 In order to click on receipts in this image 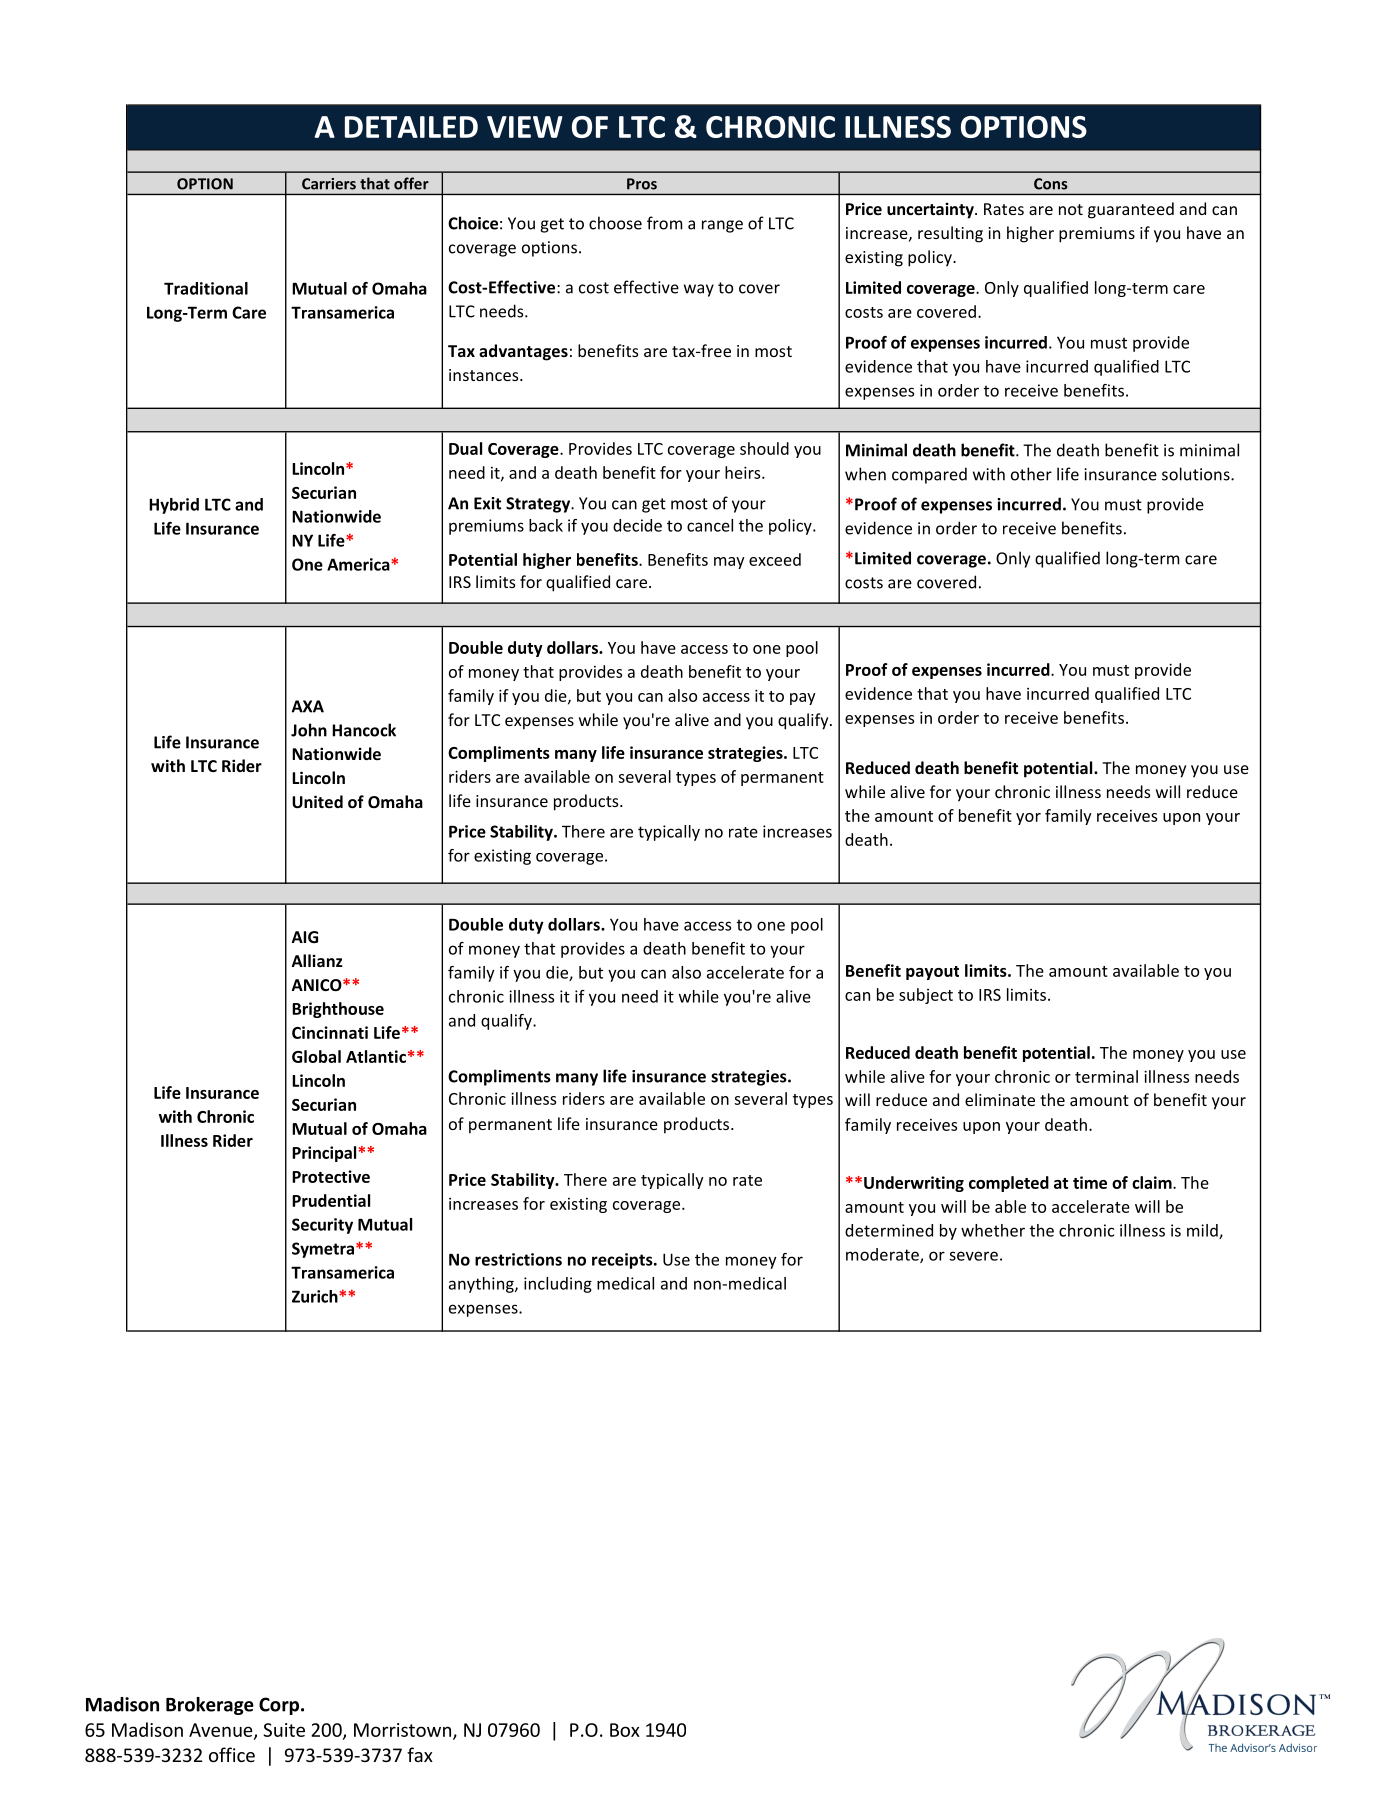, I will do `click(623, 1261)`.
